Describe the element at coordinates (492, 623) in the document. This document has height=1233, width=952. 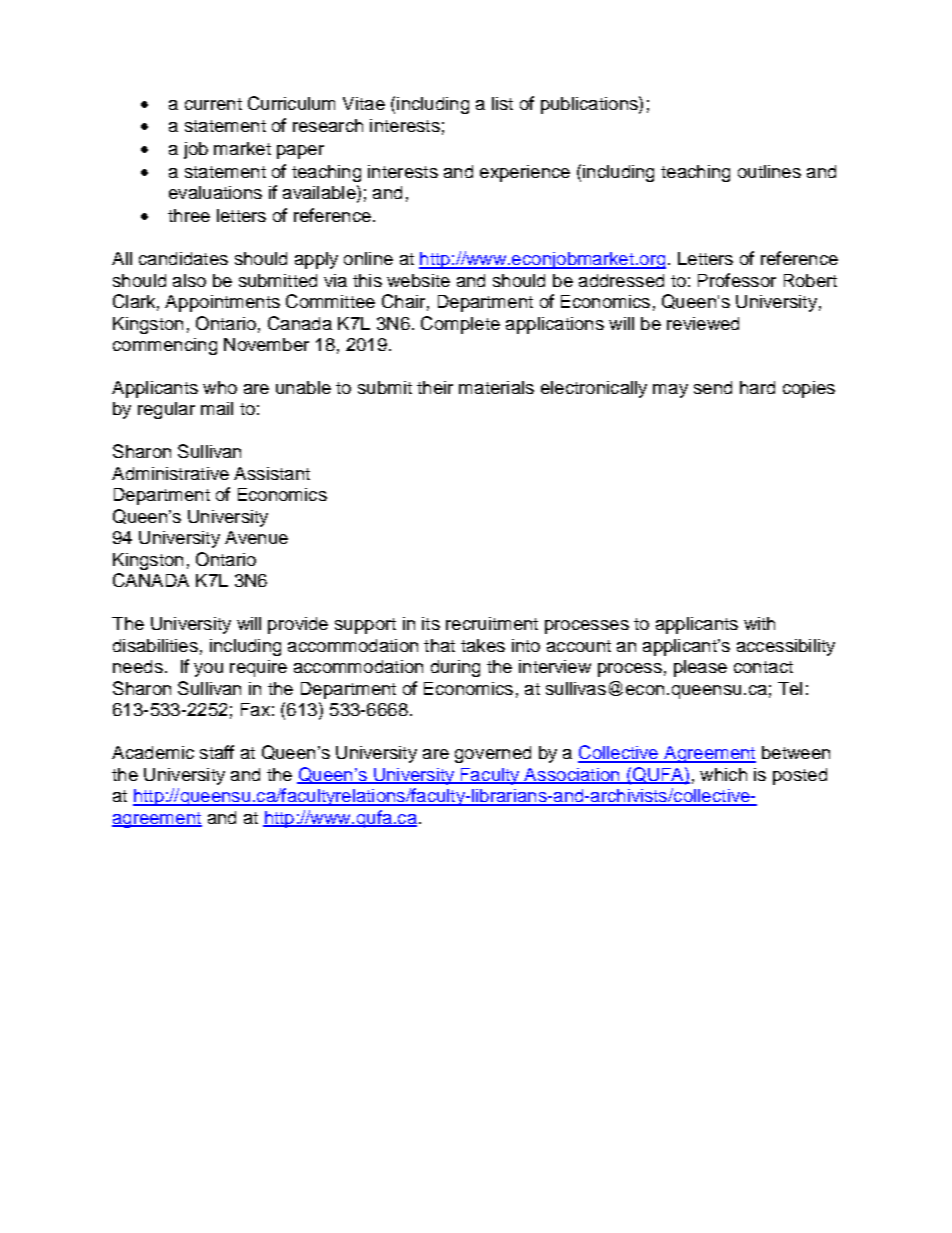
I see `recruitment` at that location.
